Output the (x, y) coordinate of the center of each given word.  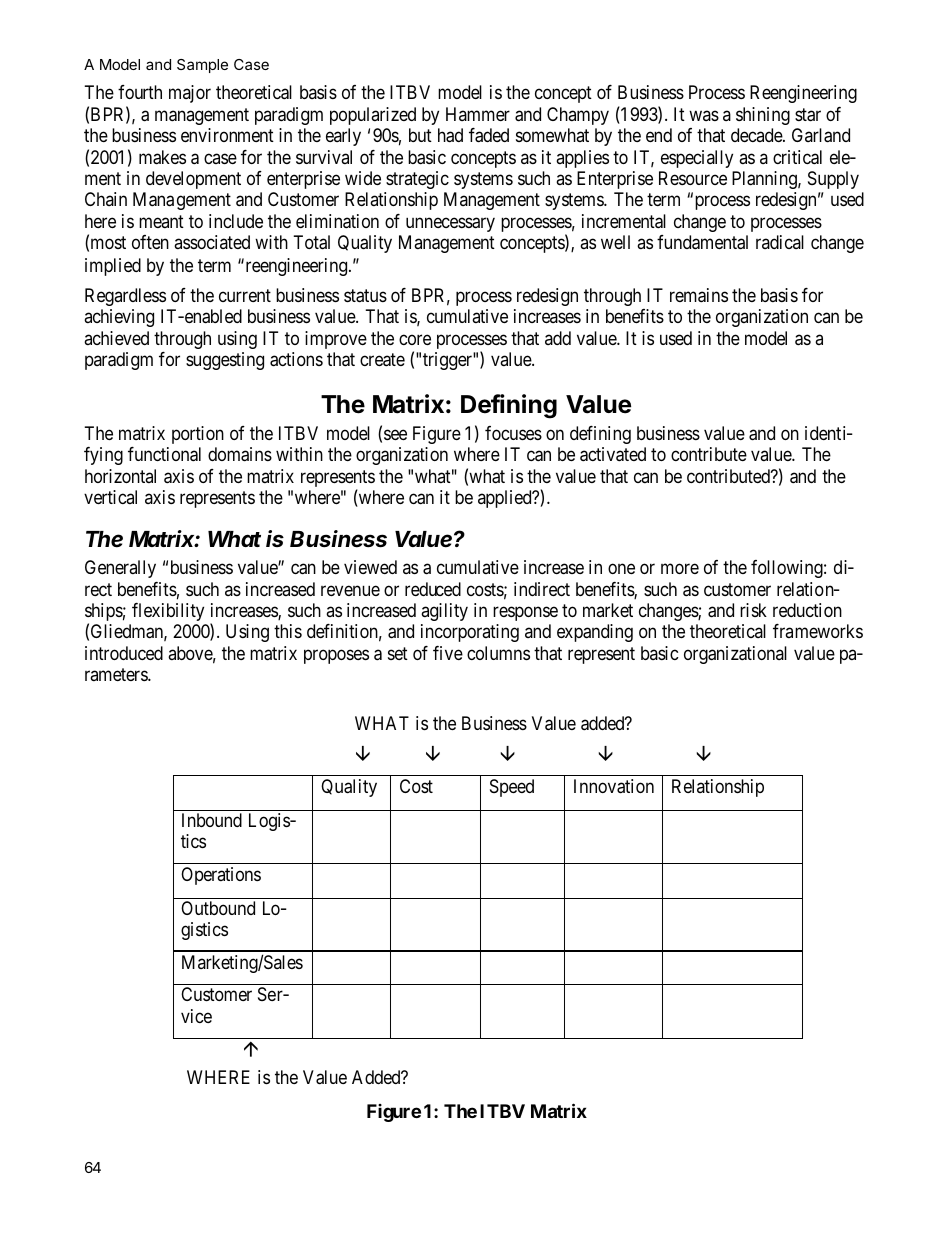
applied (506, 499)
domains (240, 454)
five (448, 653)
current (245, 295)
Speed (512, 788)
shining (763, 116)
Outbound (218, 908)
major (190, 94)
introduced (124, 653)
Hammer (478, 114)
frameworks (818, 631)
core (415, 340)
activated (613, 454)
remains (699, 295)
